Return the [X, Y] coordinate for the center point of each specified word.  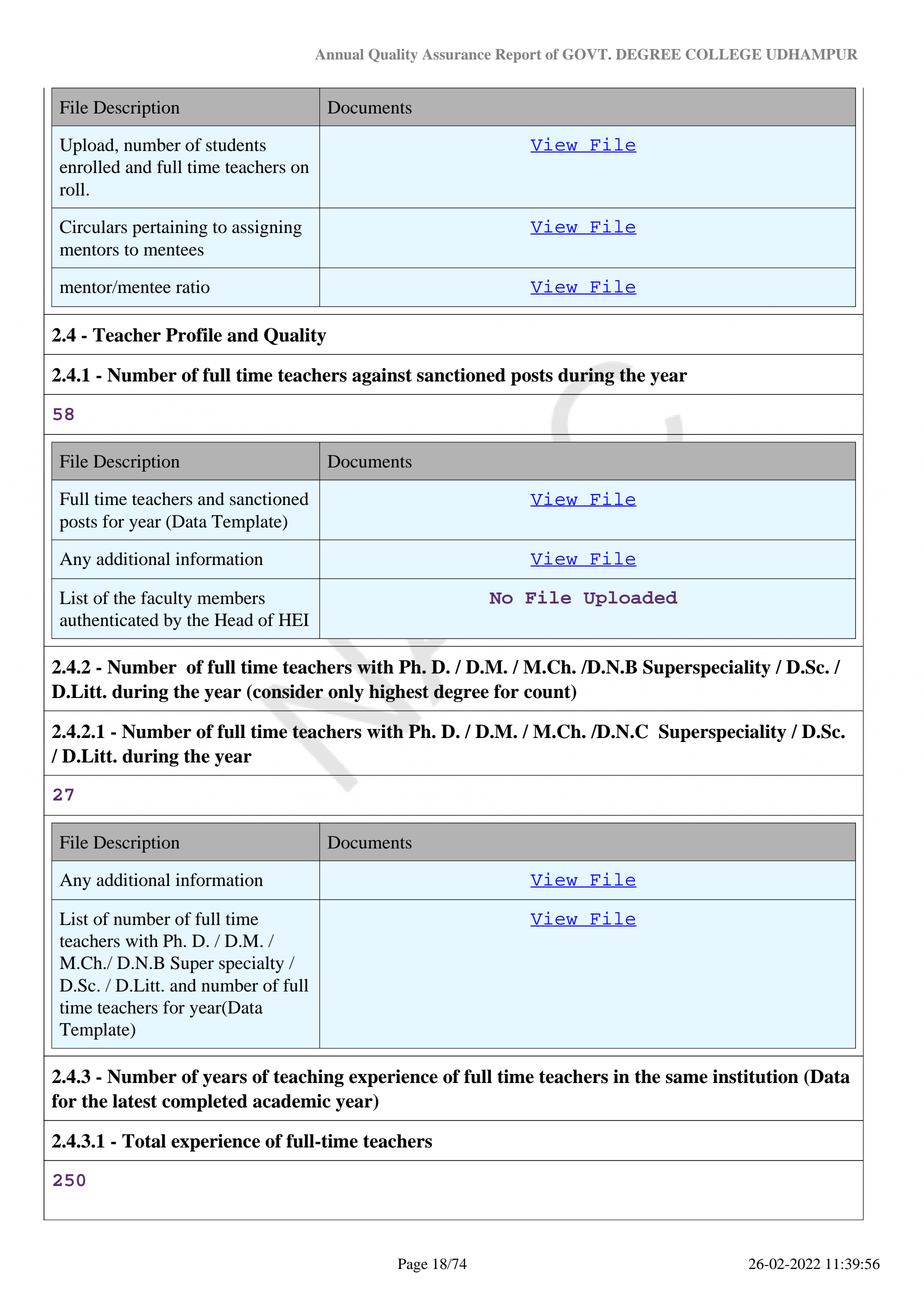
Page [413, 1265]
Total [144, 1141]
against [382, 377]
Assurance [456, 54]
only [346, 693]
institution [755, 1076]
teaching [308, 1078]
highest [399, 693]
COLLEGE [723, 54]
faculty [166, 599]
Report [518, 56]
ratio [193, 287]
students [236, 145]
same [687, 1078]
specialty [251, 964]
